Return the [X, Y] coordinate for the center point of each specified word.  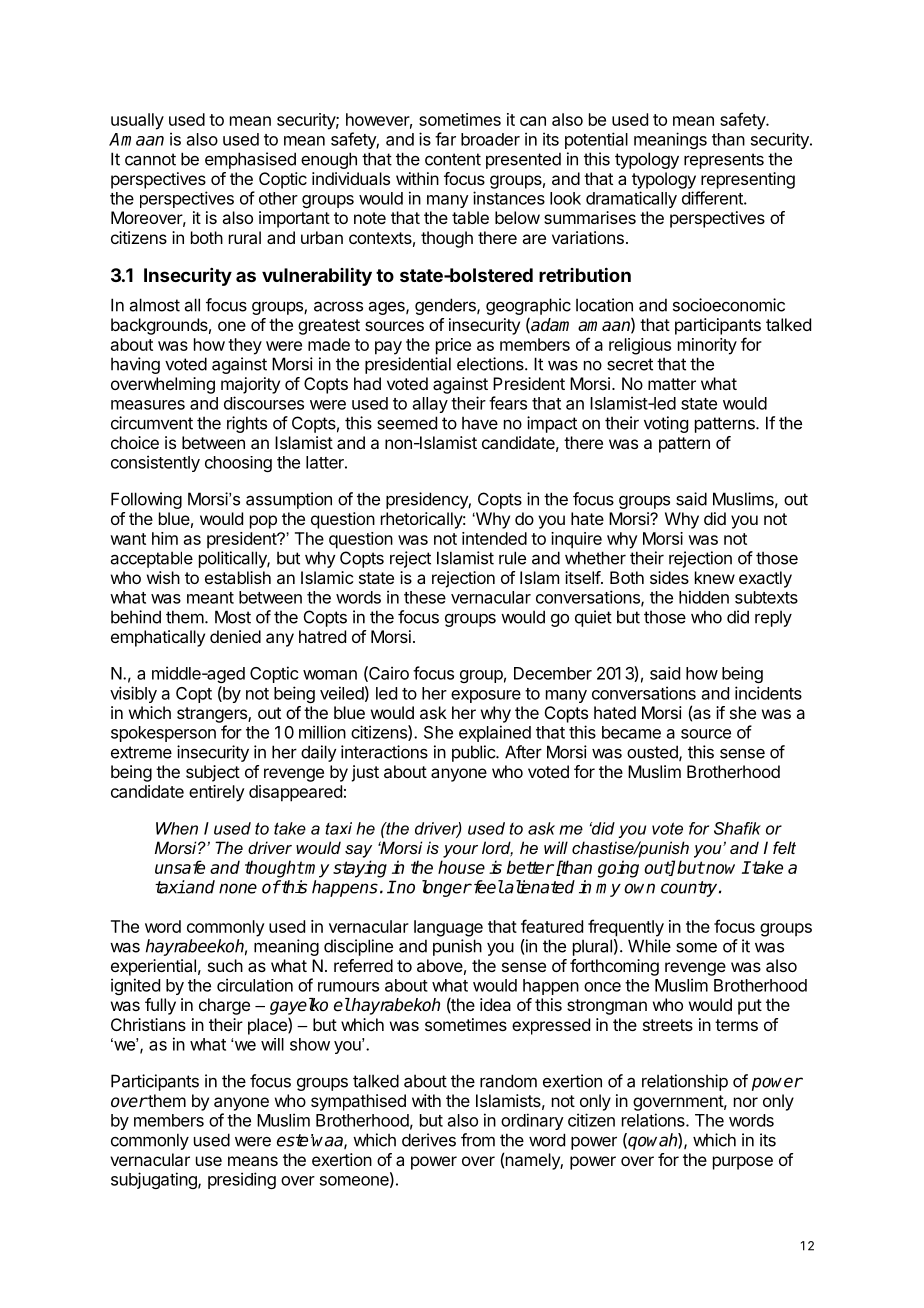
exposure [486, 696]
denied [235, 636]
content [453, 159]
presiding [242, 1180]
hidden [704, 597]
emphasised [250, 160]
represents [724, 161]
